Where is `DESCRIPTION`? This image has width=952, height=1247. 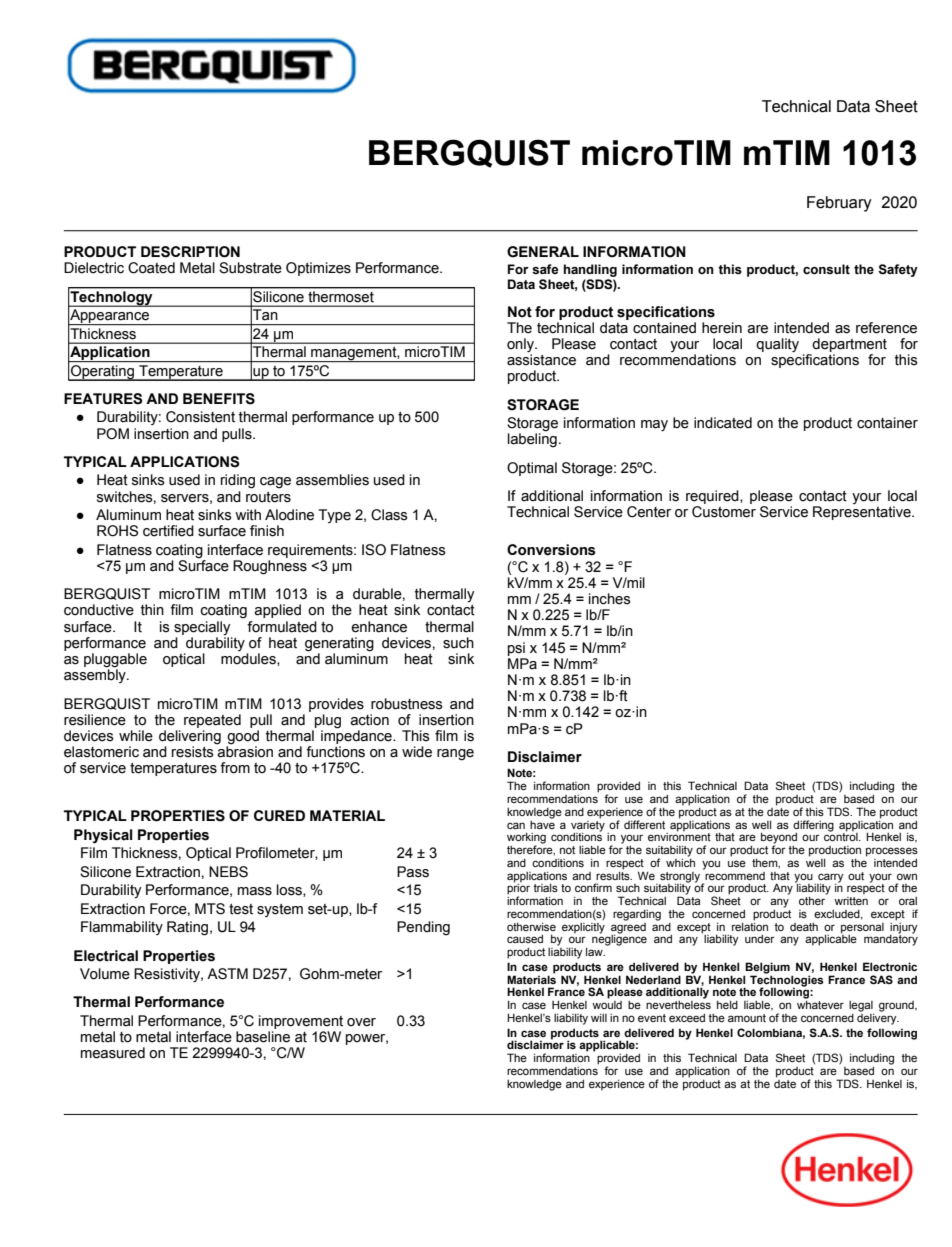
DESCRIPTION is located at coordinates (190, 252).
